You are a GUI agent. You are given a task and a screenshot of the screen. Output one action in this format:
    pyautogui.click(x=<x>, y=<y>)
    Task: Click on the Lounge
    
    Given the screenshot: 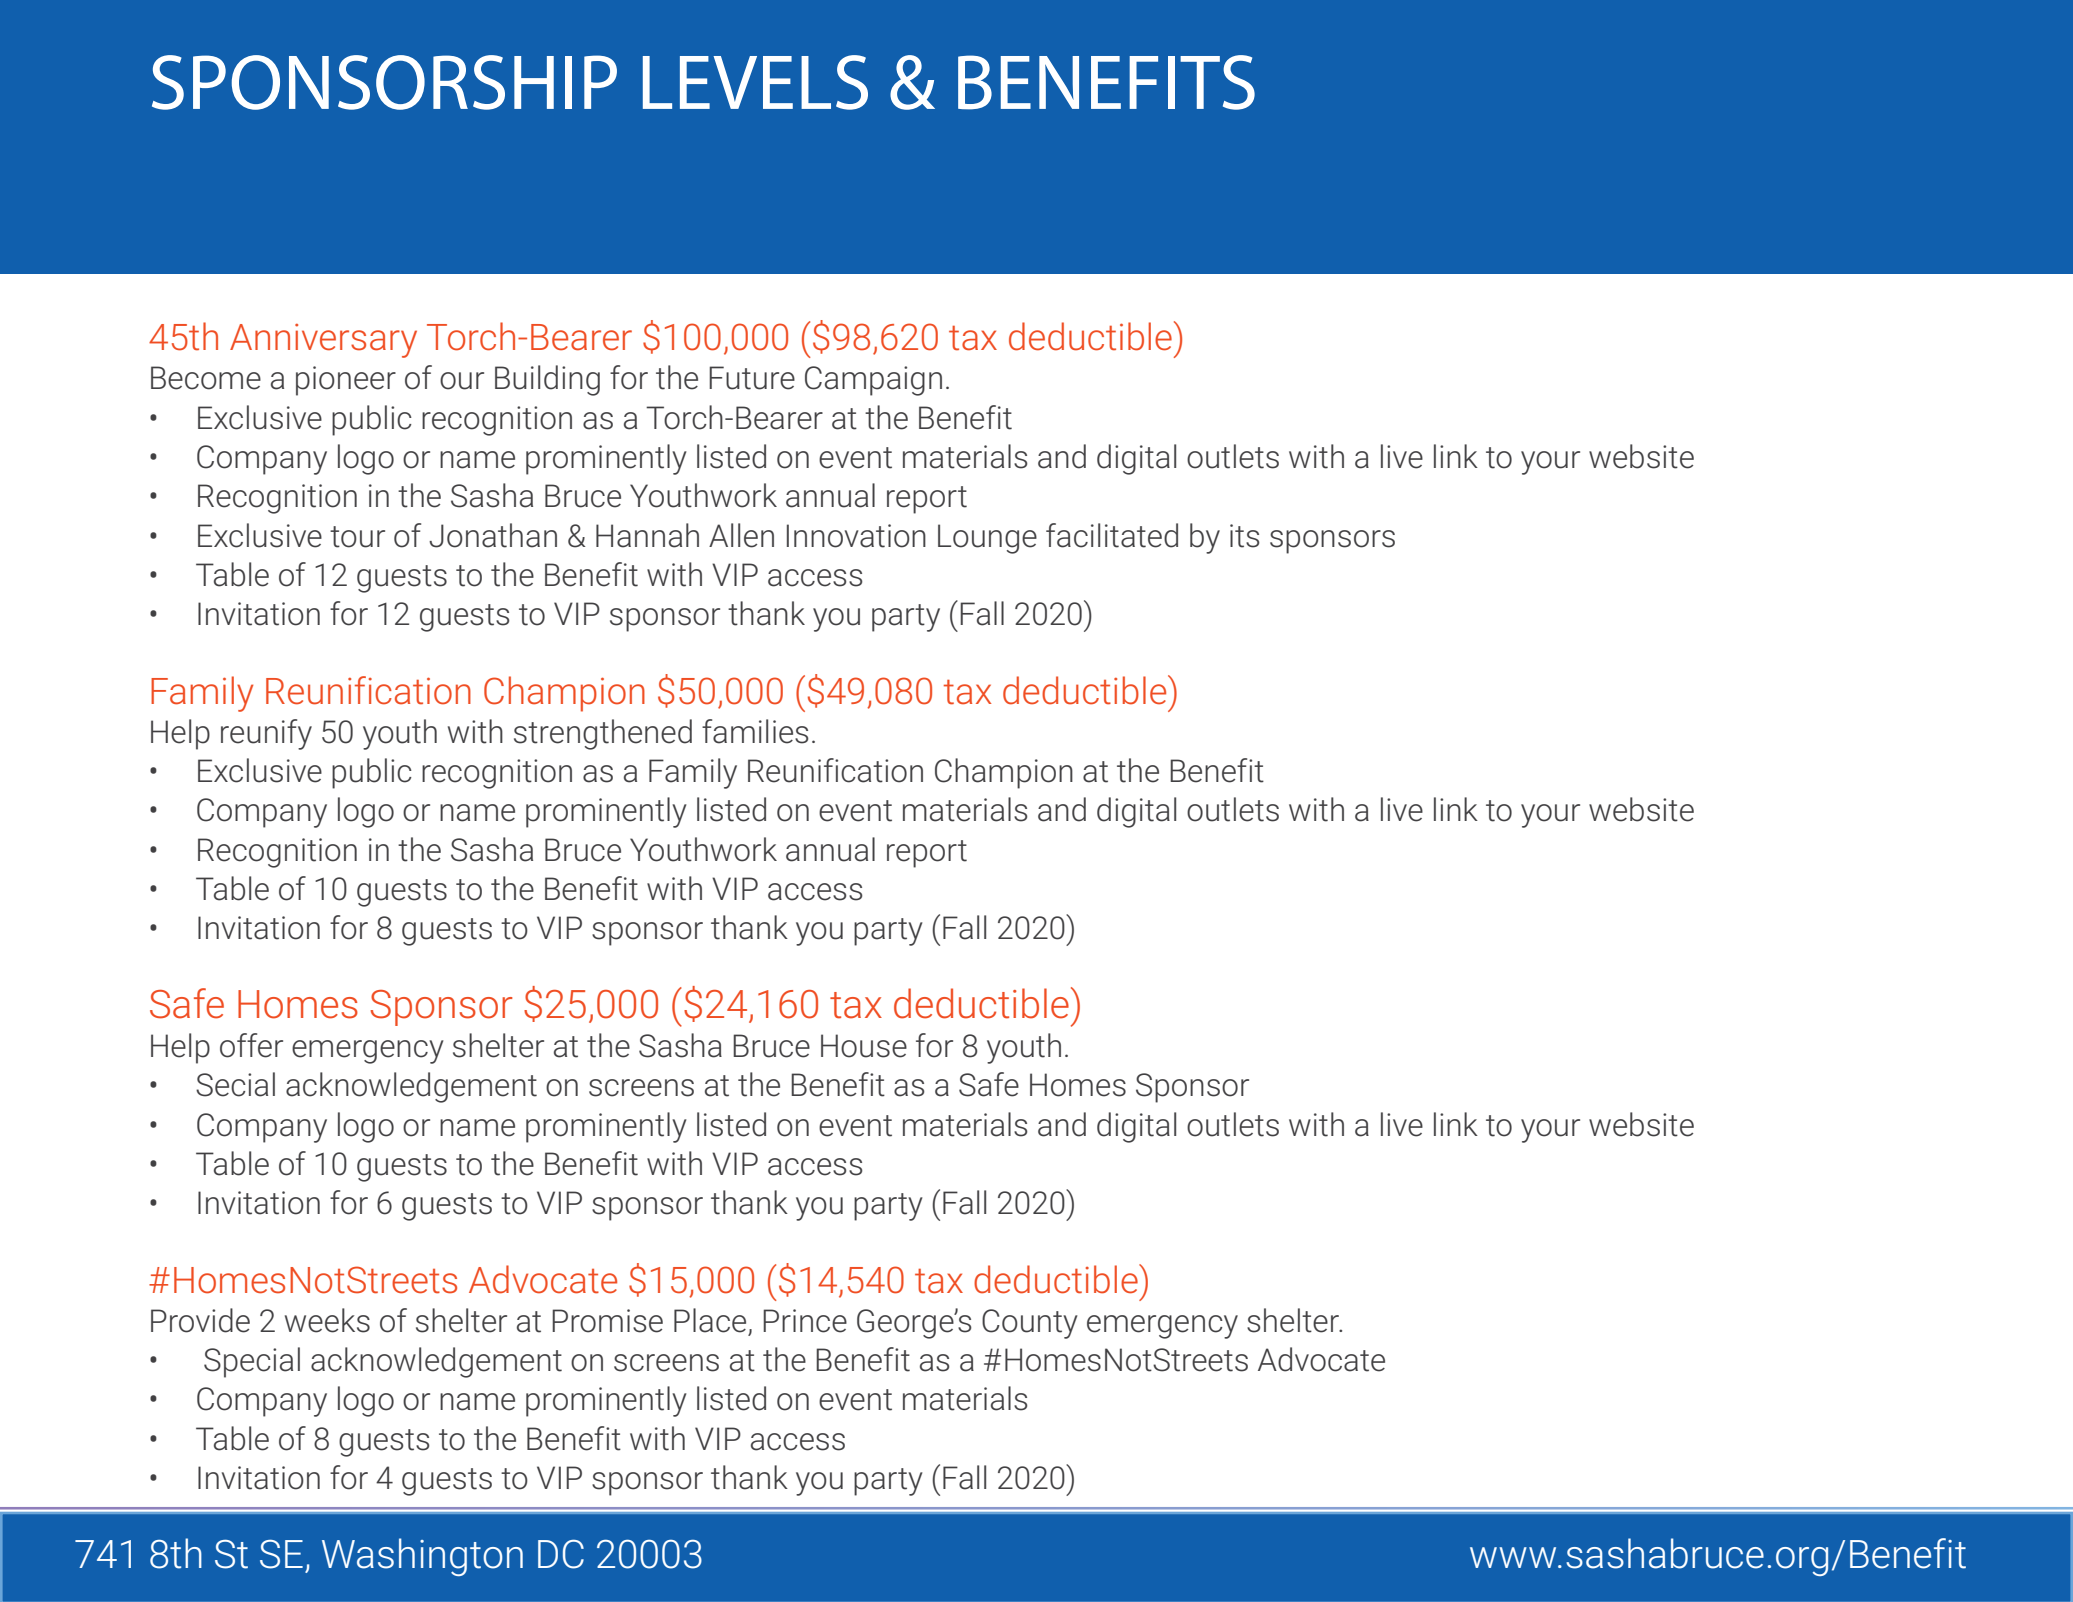 What is the action you would take?
    pyautogui.click(x=987, y=539)
